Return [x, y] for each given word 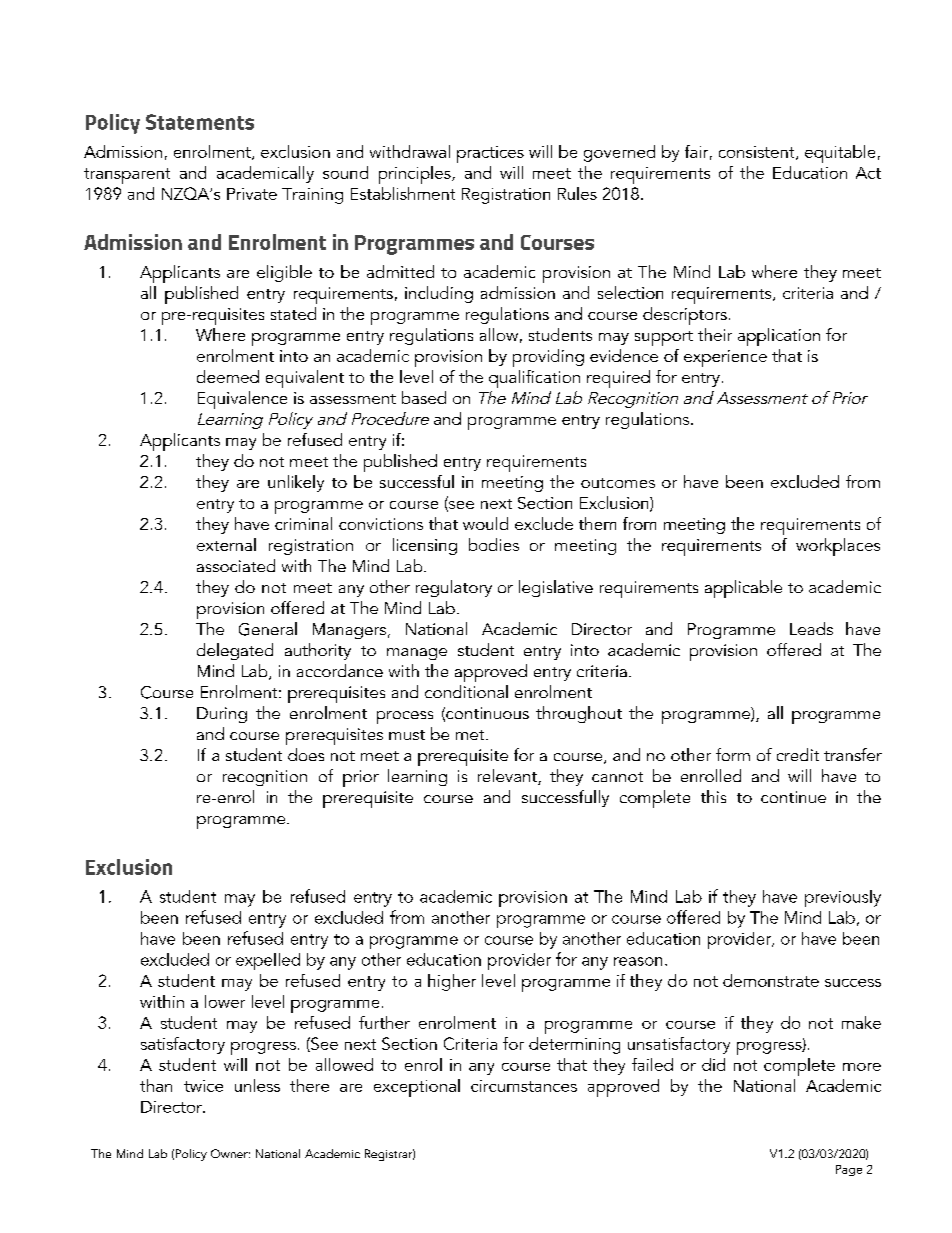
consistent [758, 153]
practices [490, 154]
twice [203, 1086]
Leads [811, 628]
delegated [235, 651]
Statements [200, 122]
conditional [466, 691]
